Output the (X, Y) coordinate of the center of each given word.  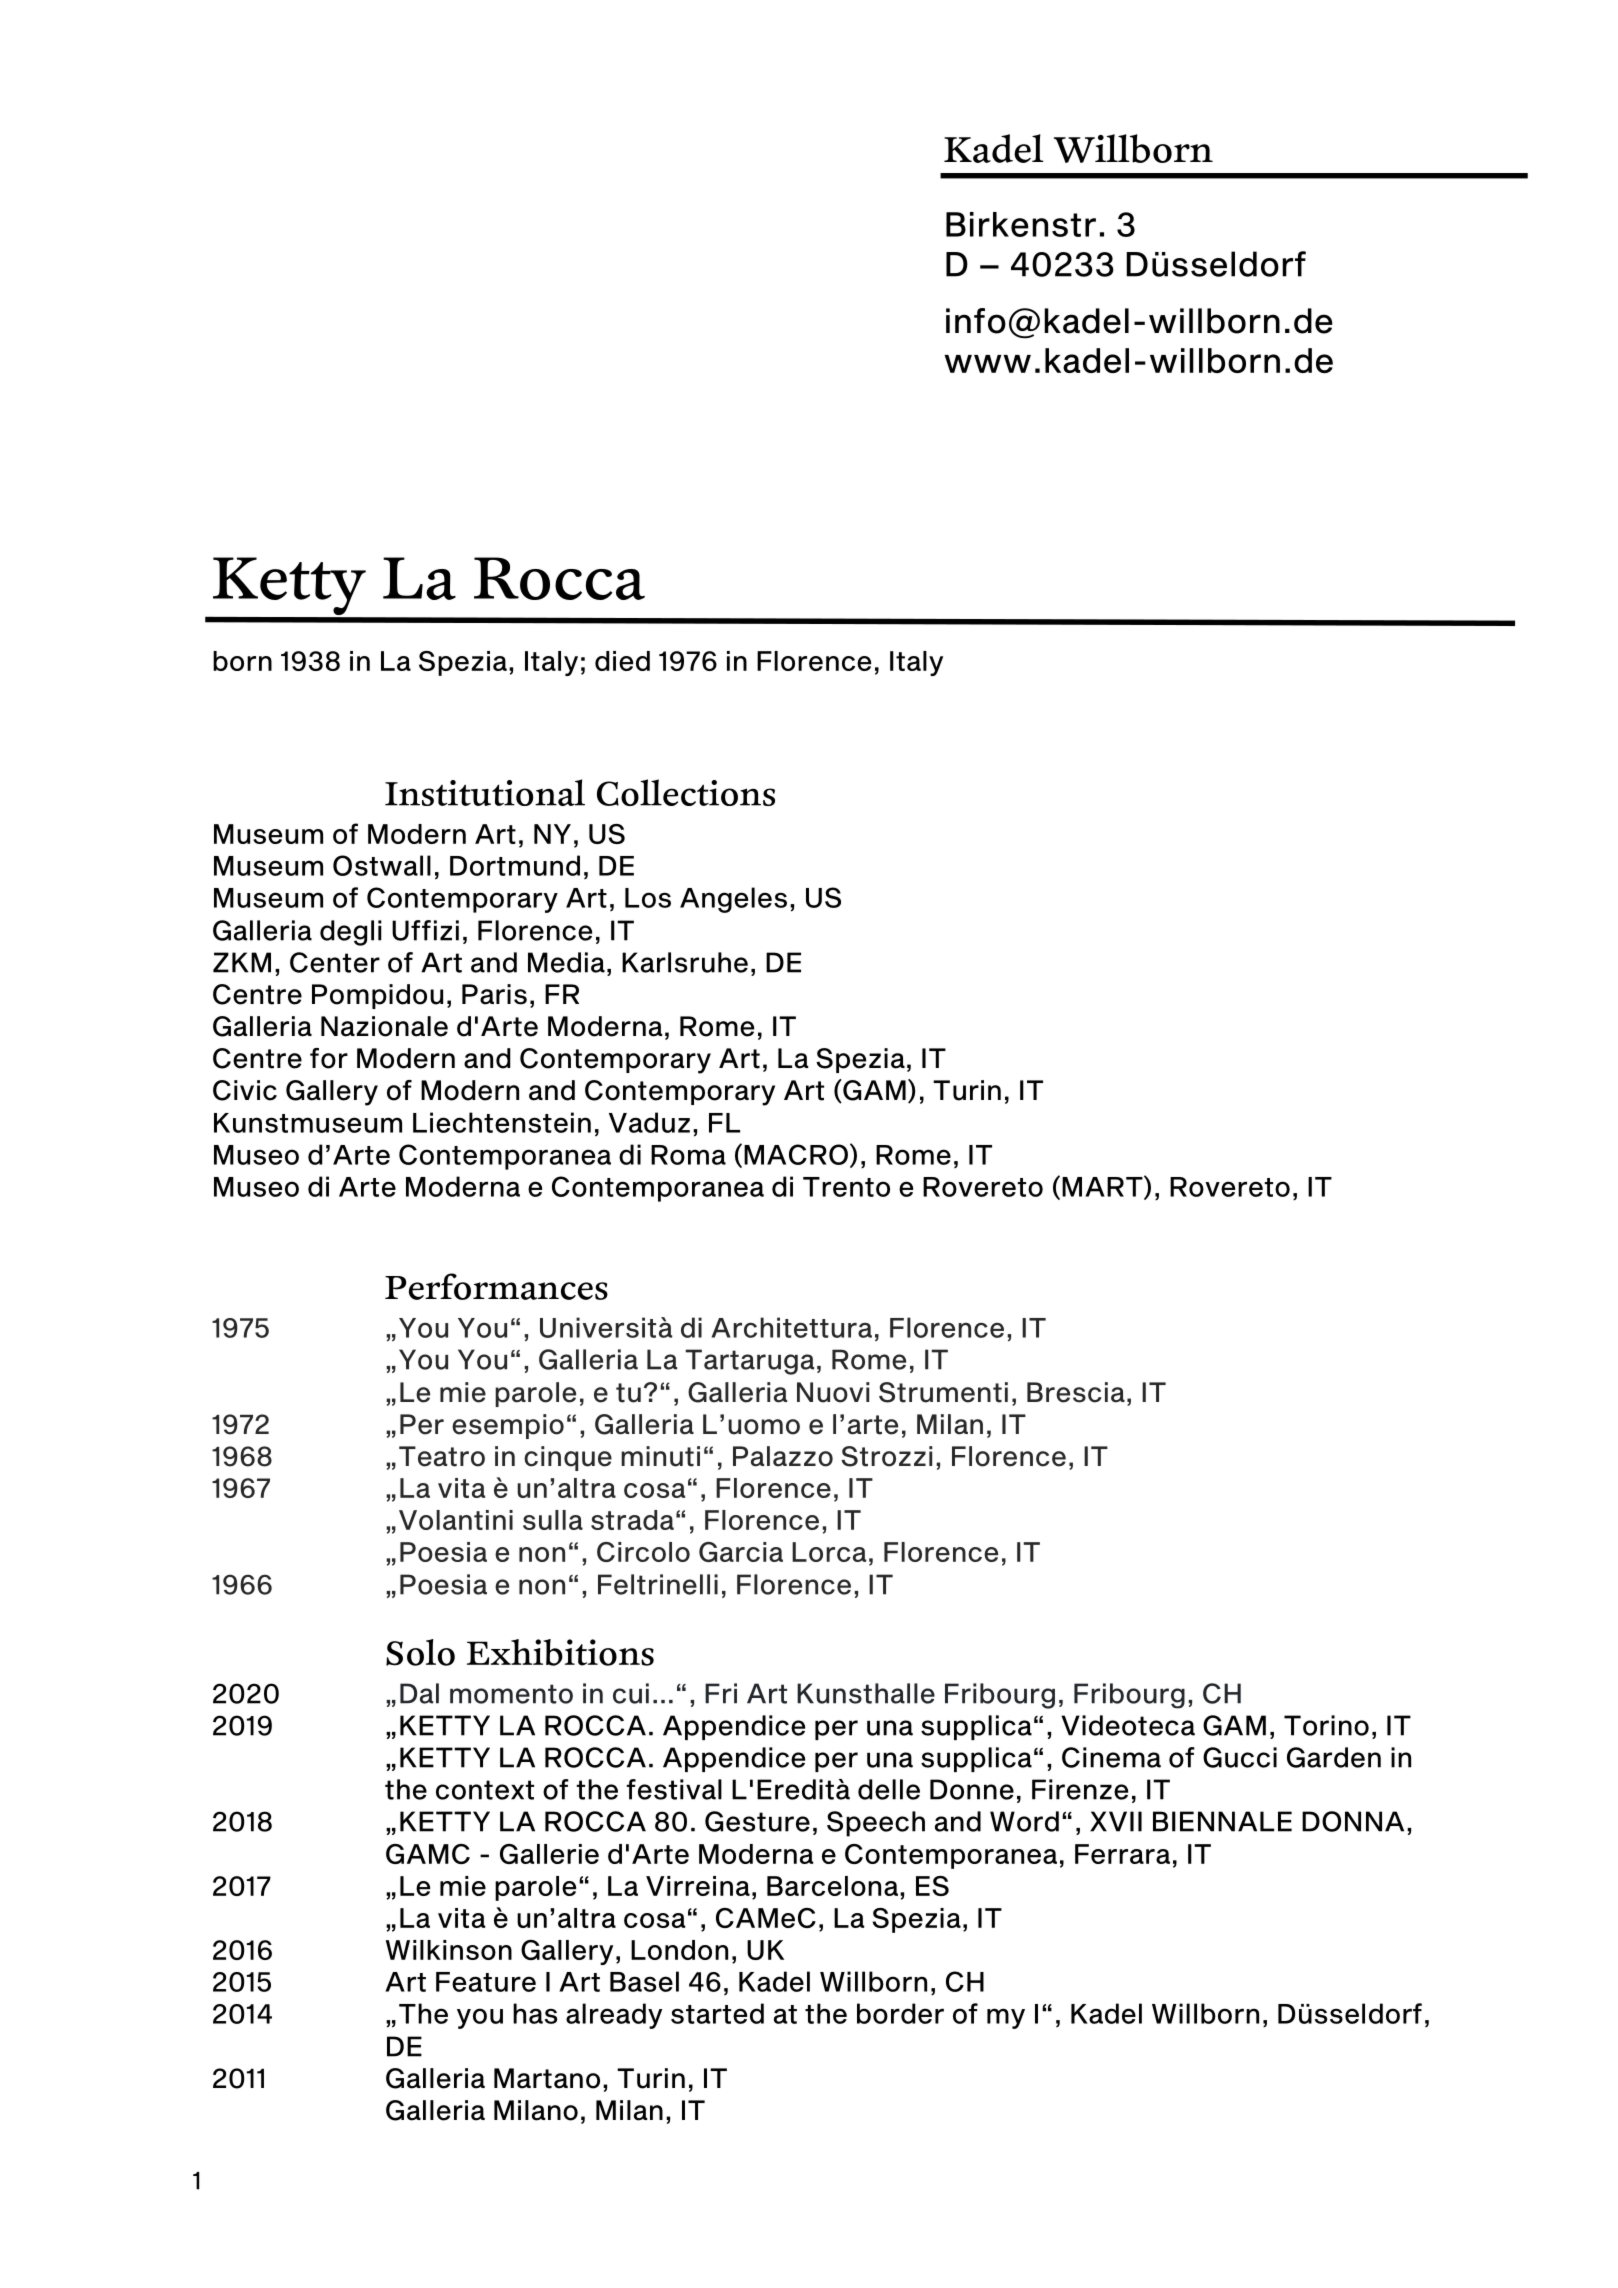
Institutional (485, 792)
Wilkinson (449, 1950)
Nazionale (384, 1026)
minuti (660, 1456)
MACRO (796, 1154)
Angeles (733, 900)
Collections (686, 792)
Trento (846, 1187)
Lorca (829, 1552)
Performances (496, 1286)
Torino (1326, 1725)
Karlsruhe (685, 962)
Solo (420, 1652)
